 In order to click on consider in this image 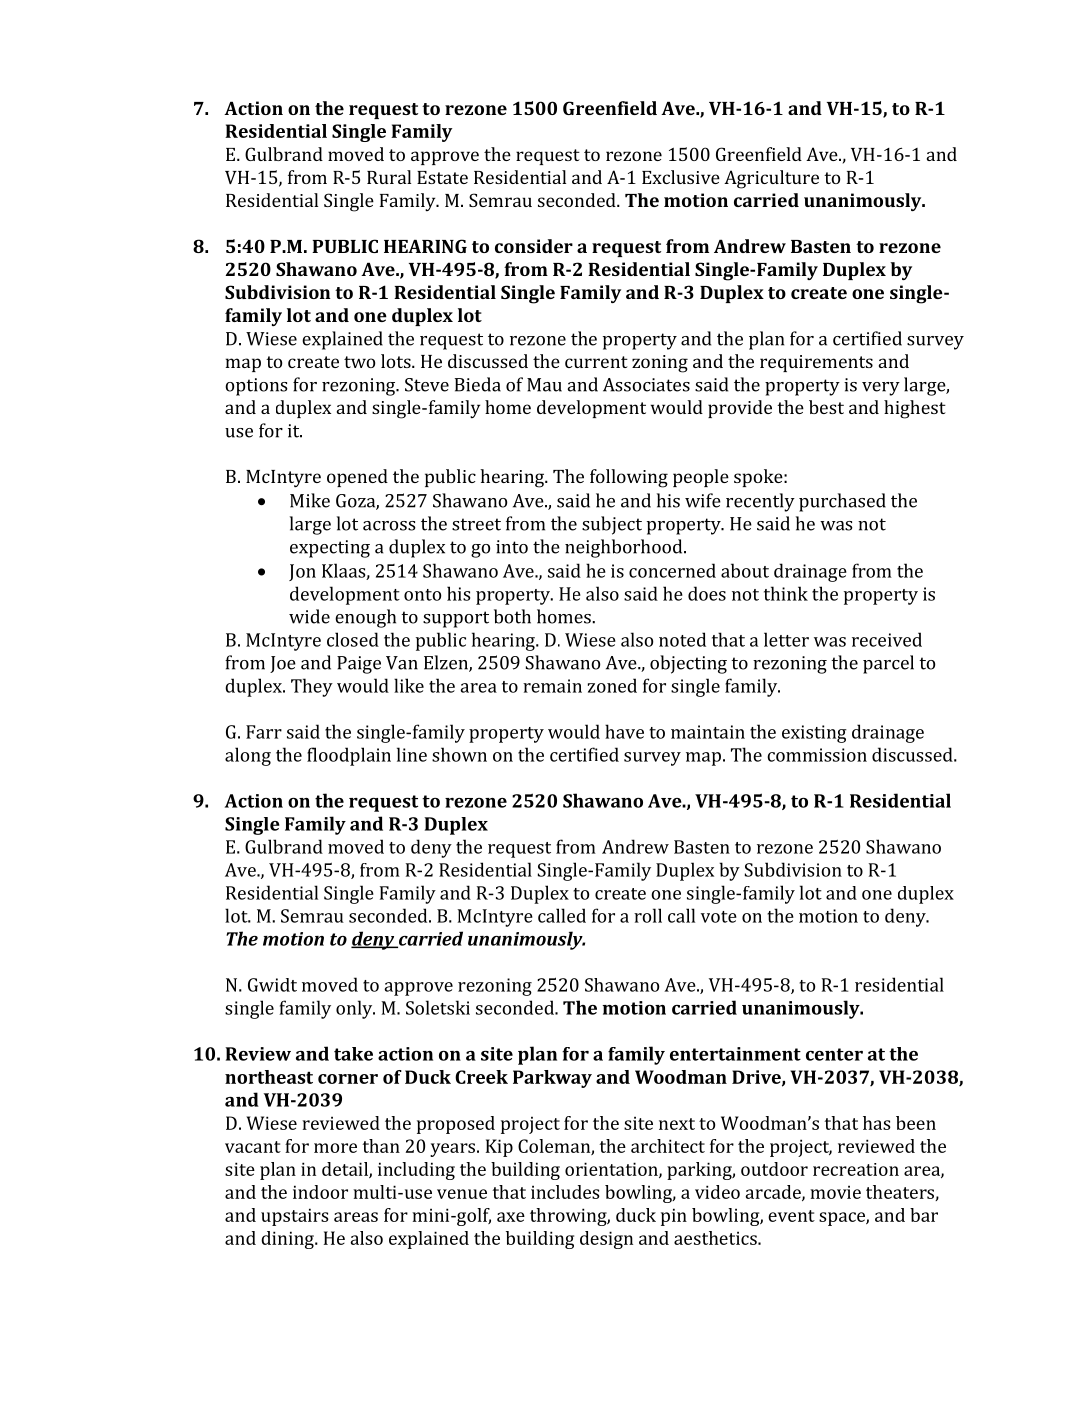, I will do `click(534, 246)`.
